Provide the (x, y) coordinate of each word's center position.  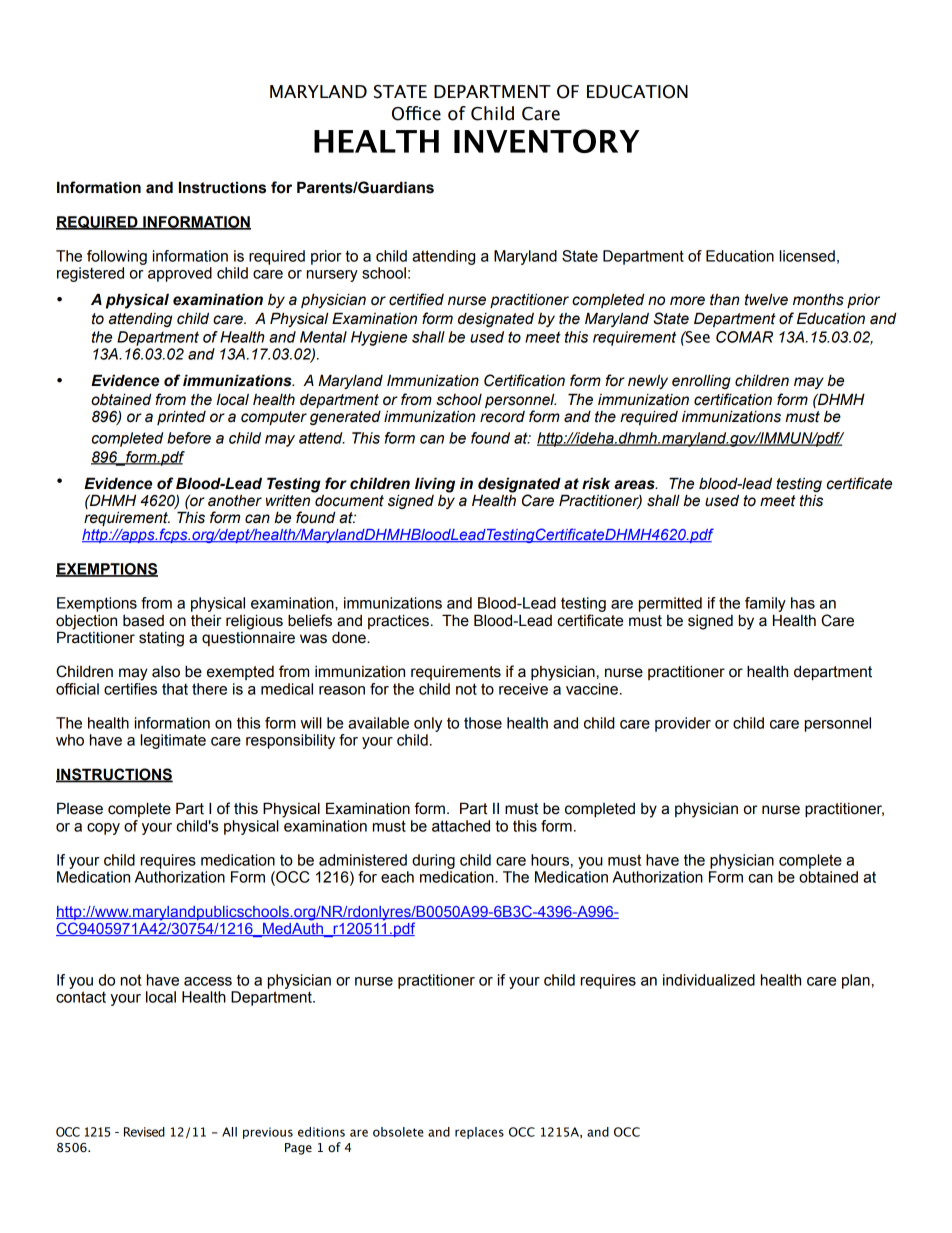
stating (161, 639)
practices (398, 621)
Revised (144, 1132)
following (117, 257)
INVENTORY (547, 141)
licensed (807, 256)
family (765, 604)
